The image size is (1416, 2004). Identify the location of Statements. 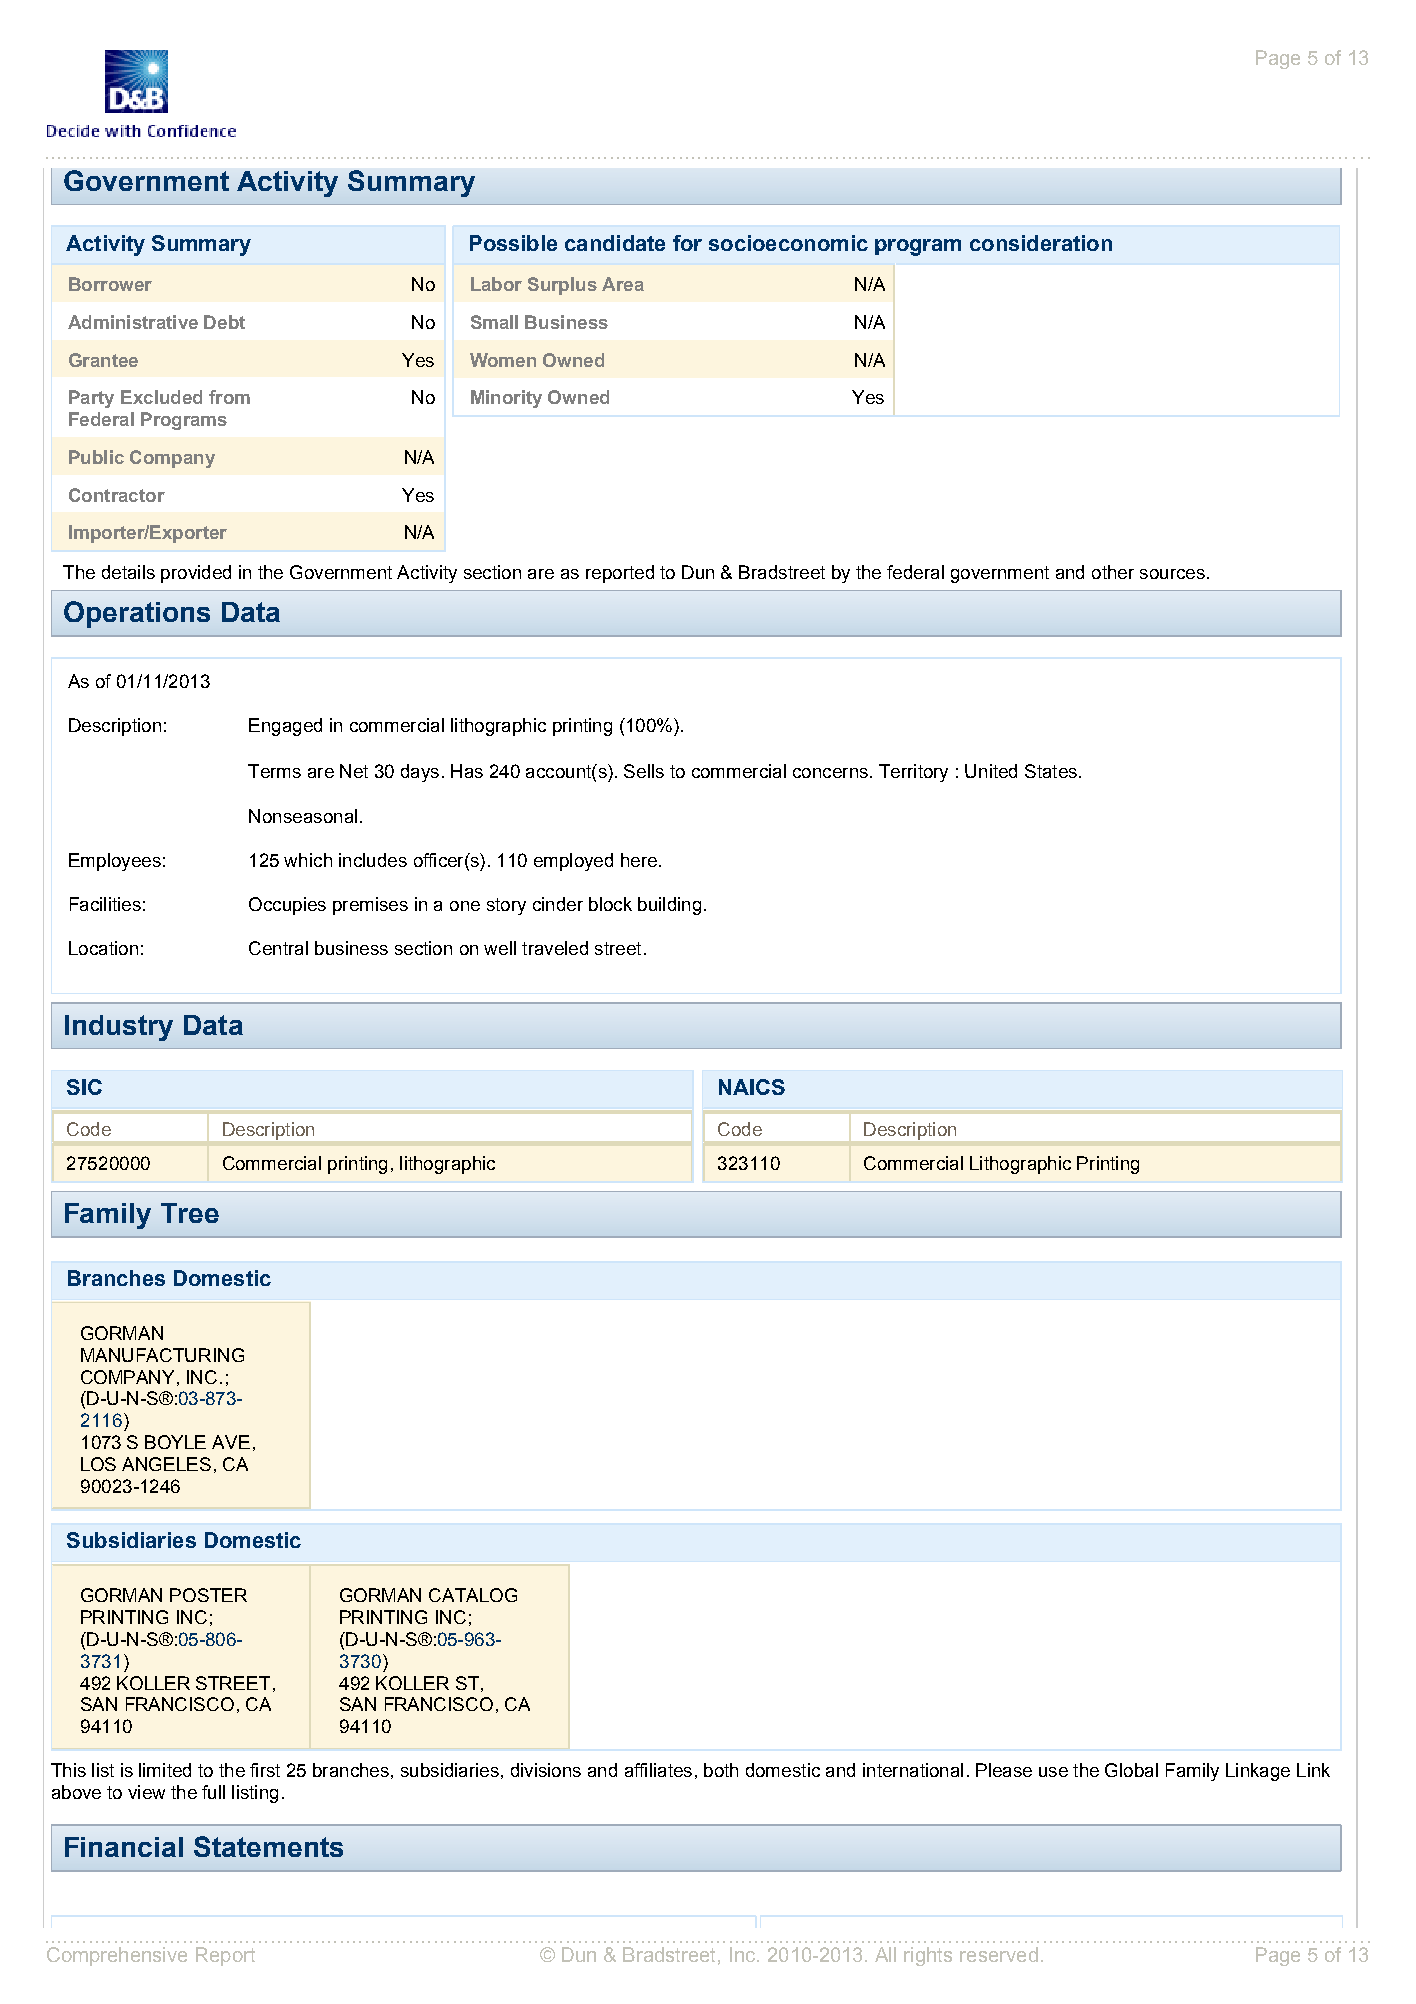
(268, 1846).
